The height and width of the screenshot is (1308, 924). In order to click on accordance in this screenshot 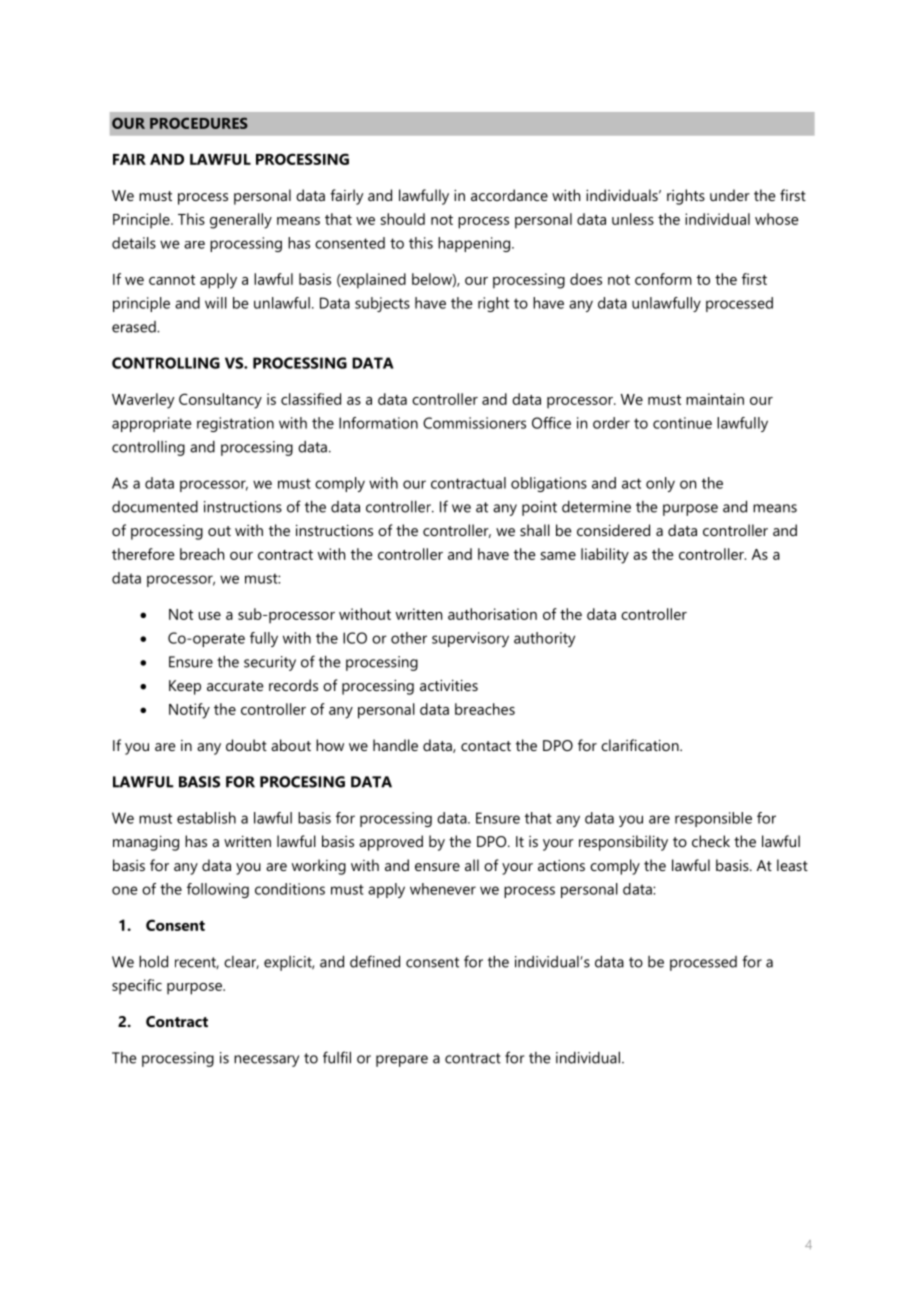, I will do `click(509, 195)`.
